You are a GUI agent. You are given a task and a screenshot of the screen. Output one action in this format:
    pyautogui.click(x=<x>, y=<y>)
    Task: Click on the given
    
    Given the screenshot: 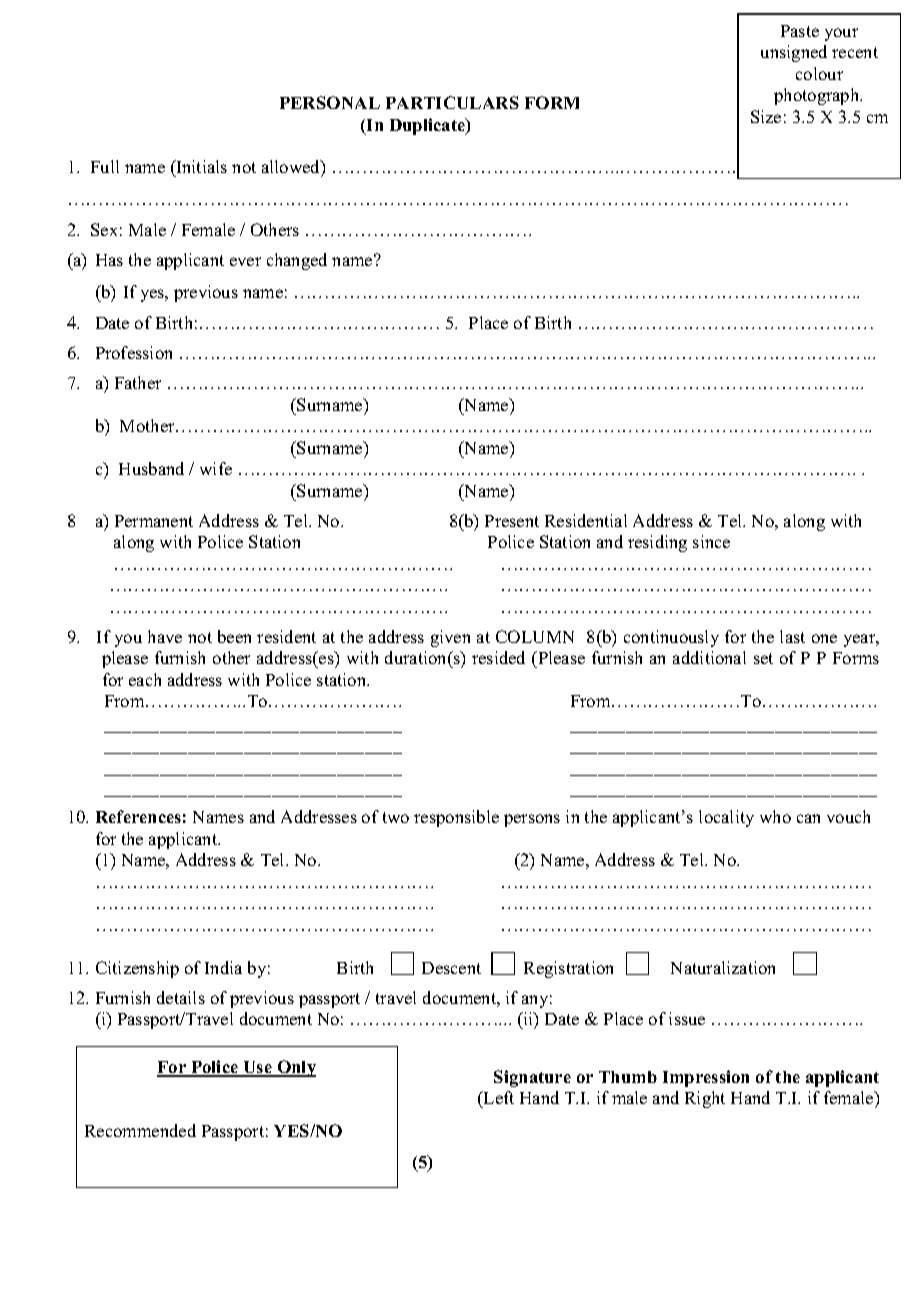 What is the action you would take?
    pyautogui.click(x=450, y=638)
